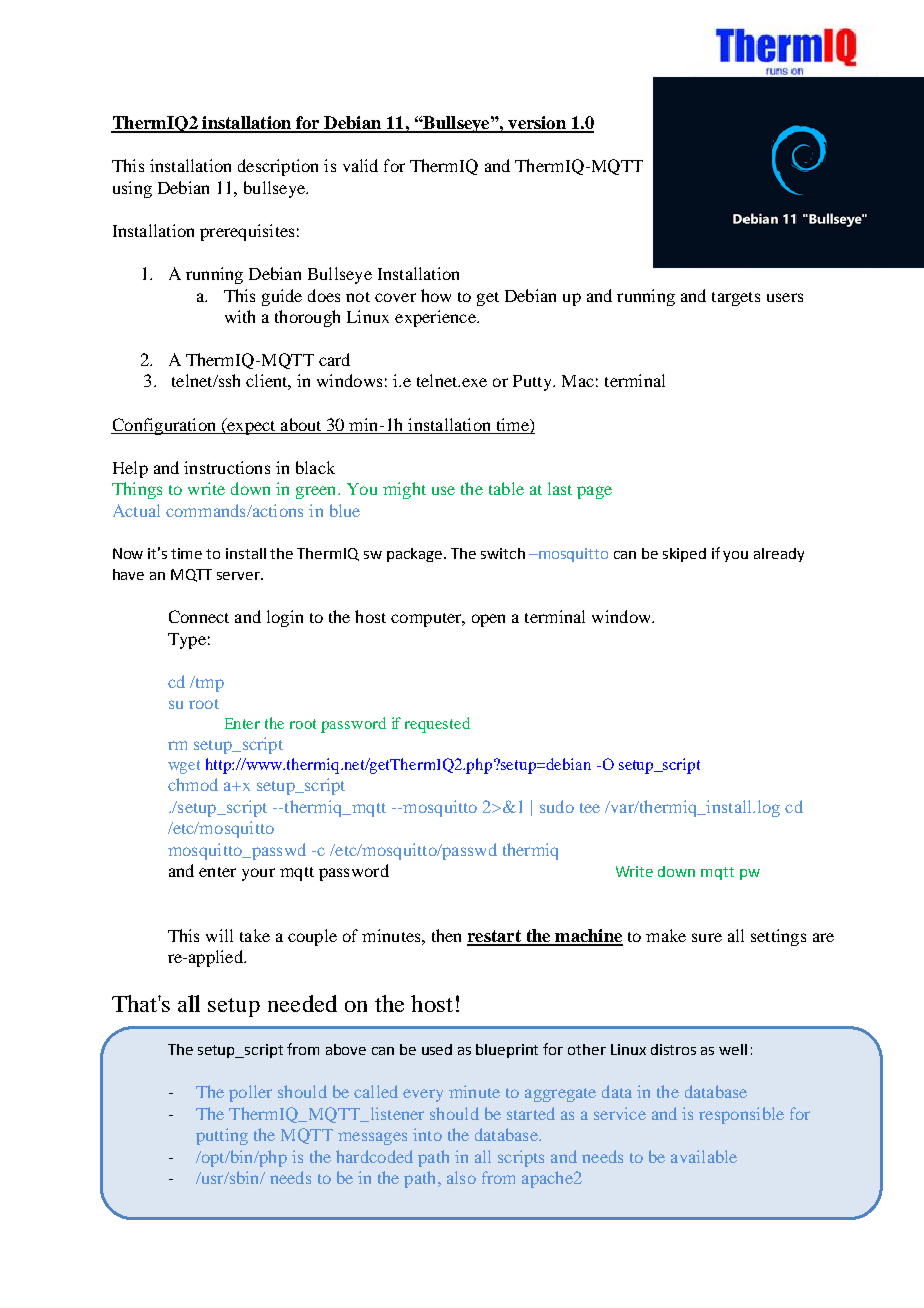  I want to click on Type, so click(187, 641).
